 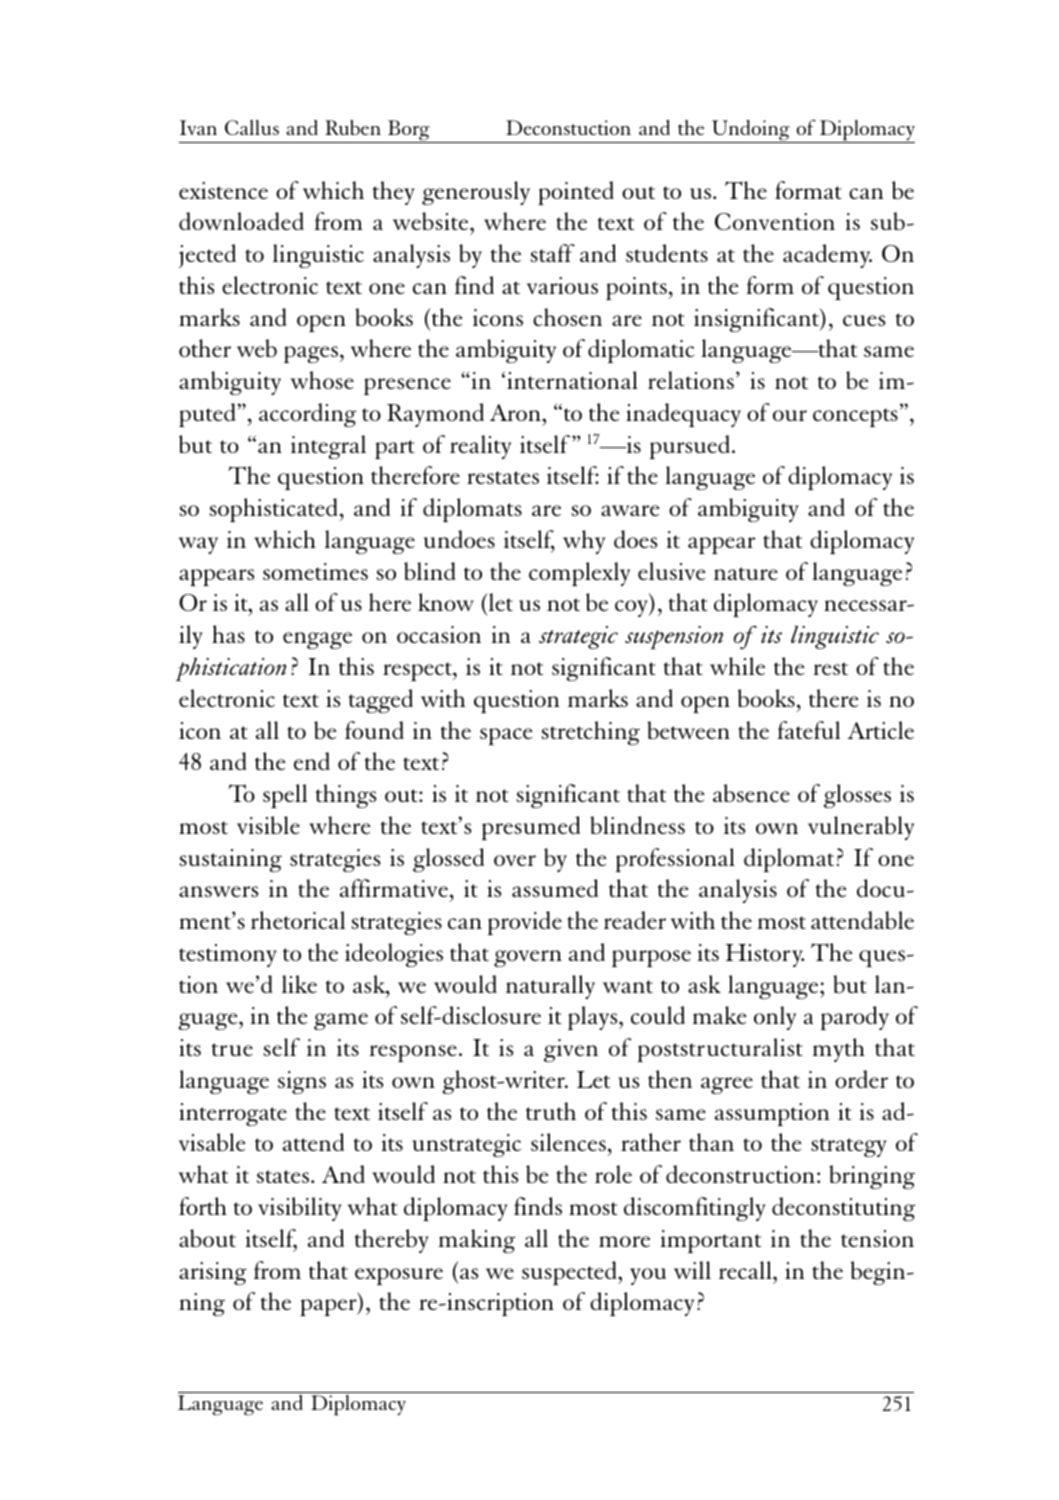 I want to click on Callus, so click(x=252, y=127).
